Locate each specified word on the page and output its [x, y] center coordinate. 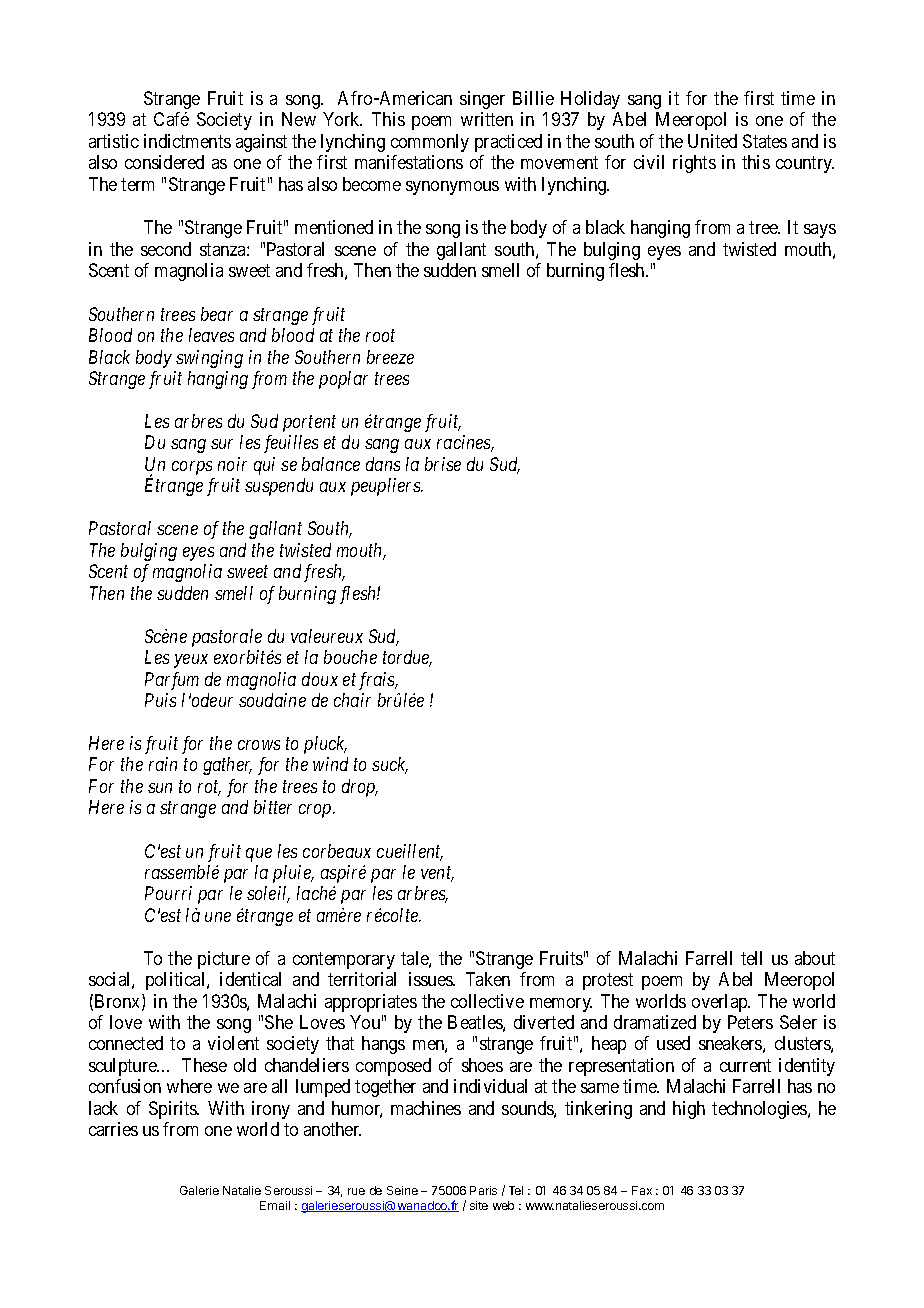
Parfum [172, 681]
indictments [187, 141]
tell [751, 958]
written [487, 119]
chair [352, 700]
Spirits [174, 1110]
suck [390, 765]
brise [443, 464]
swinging [209, 359]
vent [437, 874]
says [820, 231]
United [712, 141]
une [218, 917]
